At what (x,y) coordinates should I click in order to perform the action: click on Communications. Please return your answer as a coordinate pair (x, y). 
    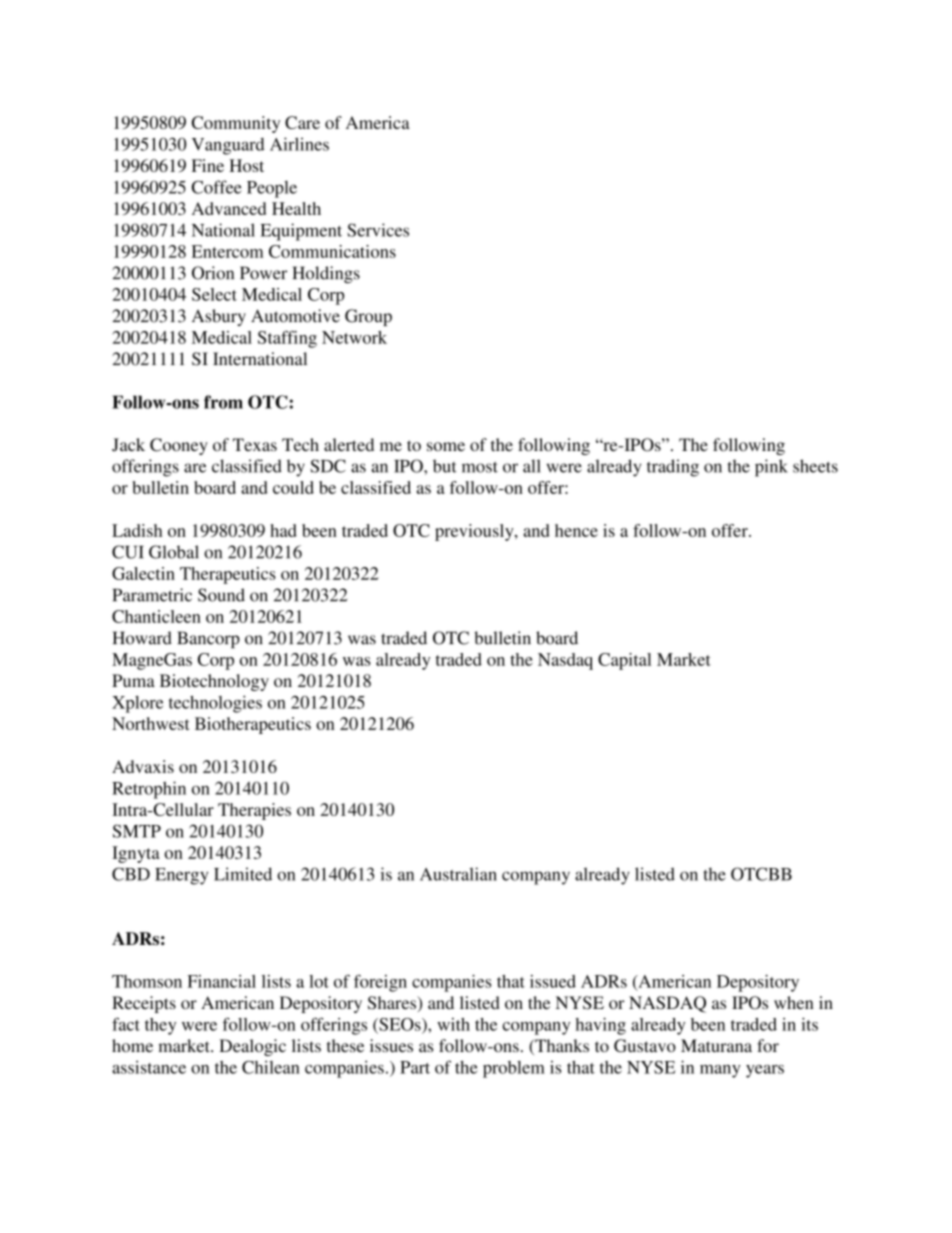
    Looking at the image, I should click on (332, 251).
